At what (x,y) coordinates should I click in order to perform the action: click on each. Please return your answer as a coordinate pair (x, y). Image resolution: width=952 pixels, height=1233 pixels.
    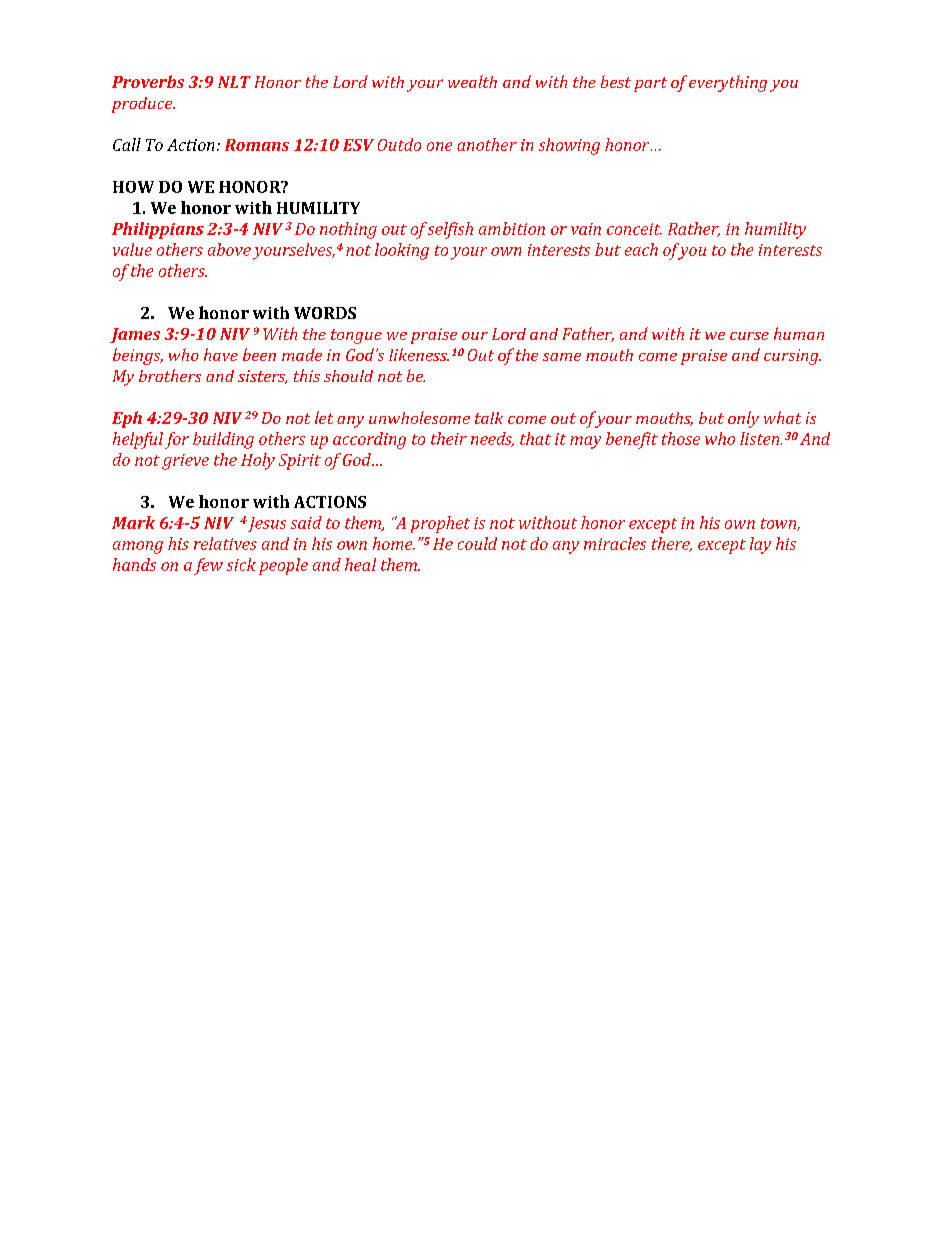
    Looking at the image, I should click on (641, 249).
